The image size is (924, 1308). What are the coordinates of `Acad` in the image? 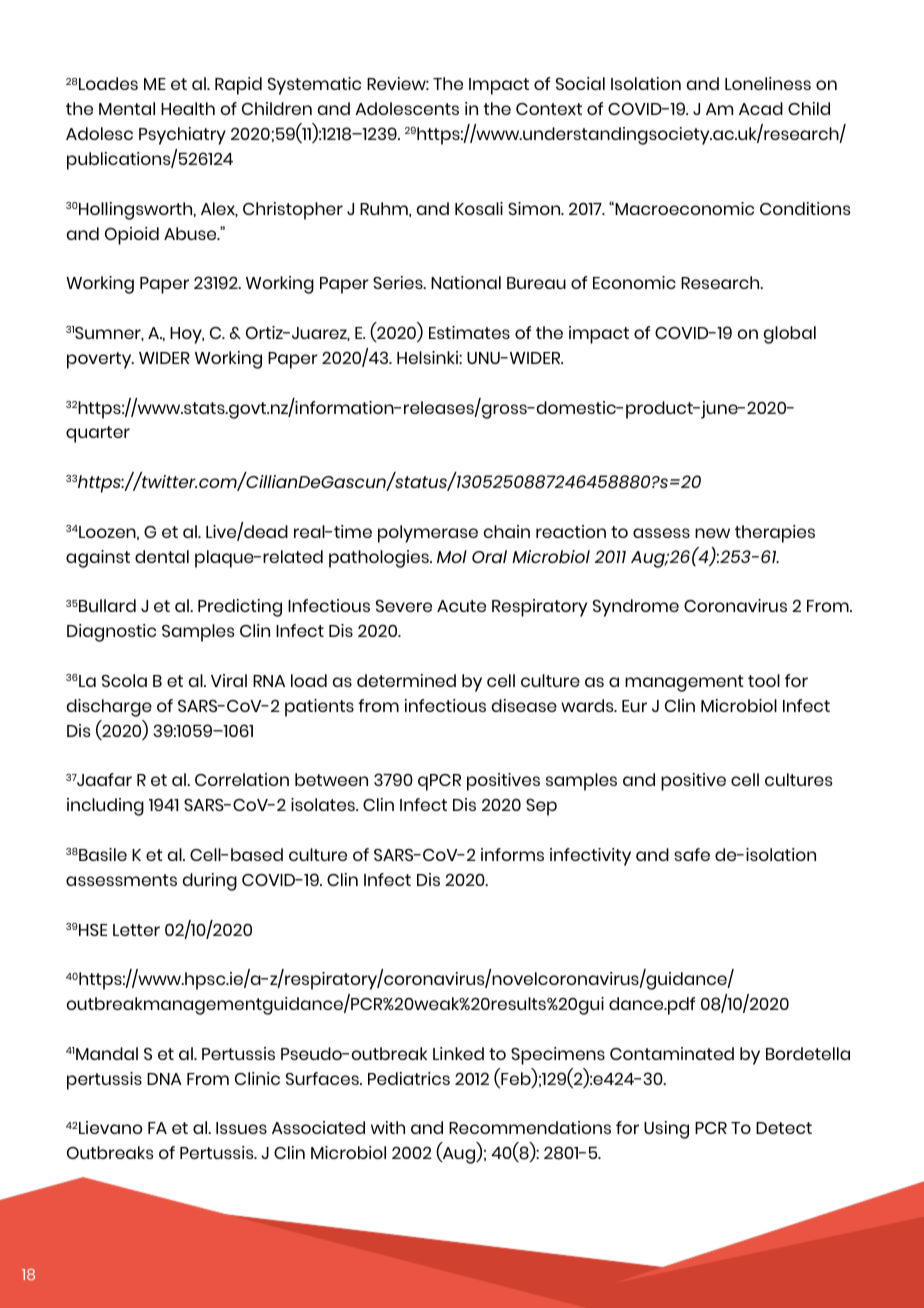 It's located at (761, 108).
